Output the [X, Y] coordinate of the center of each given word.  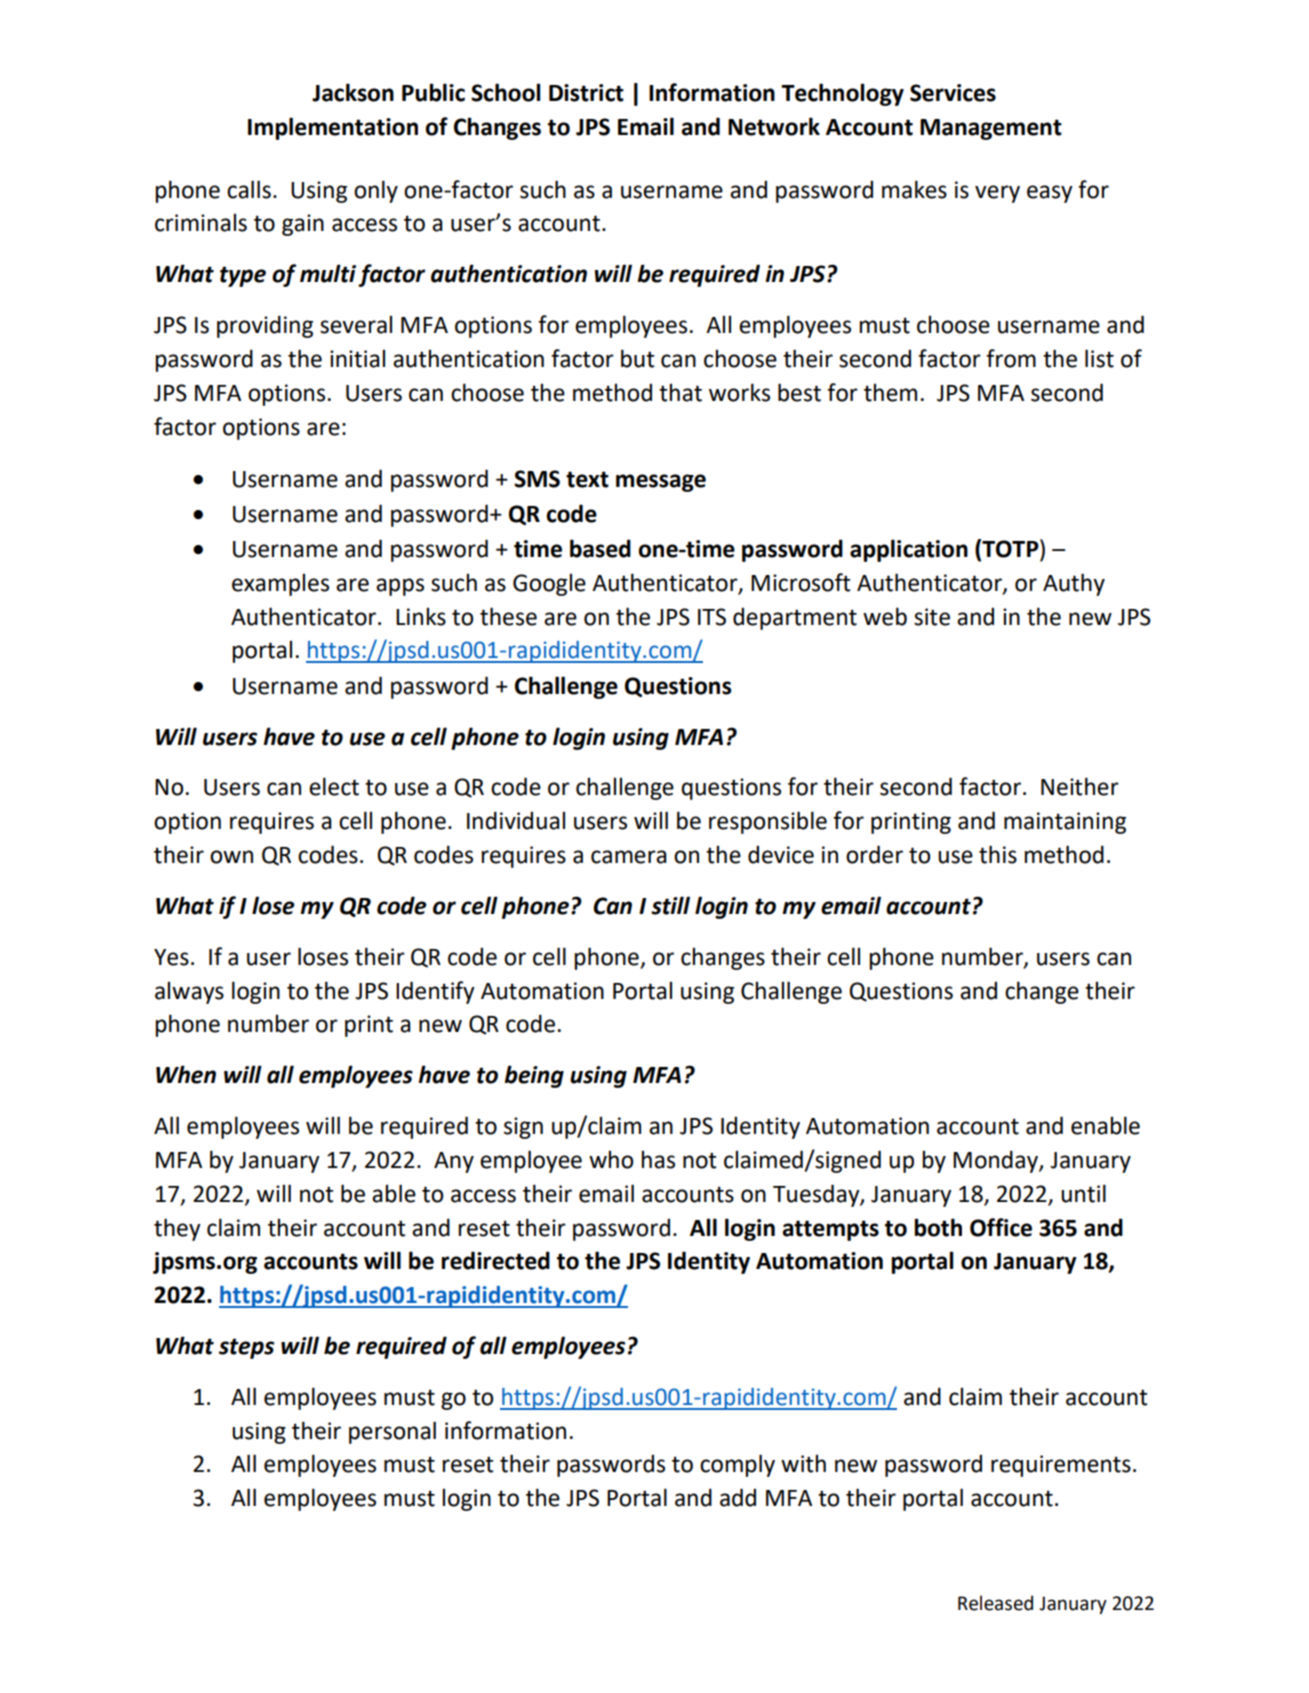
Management [991, 129]
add [738, 1497]
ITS [712, 617]
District [586, 93]
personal [392, 1432]
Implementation [333, 128]
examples [280, 584]
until [1083, 1193]
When [186, 1074]
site [932, 617]
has [658, 1159]
